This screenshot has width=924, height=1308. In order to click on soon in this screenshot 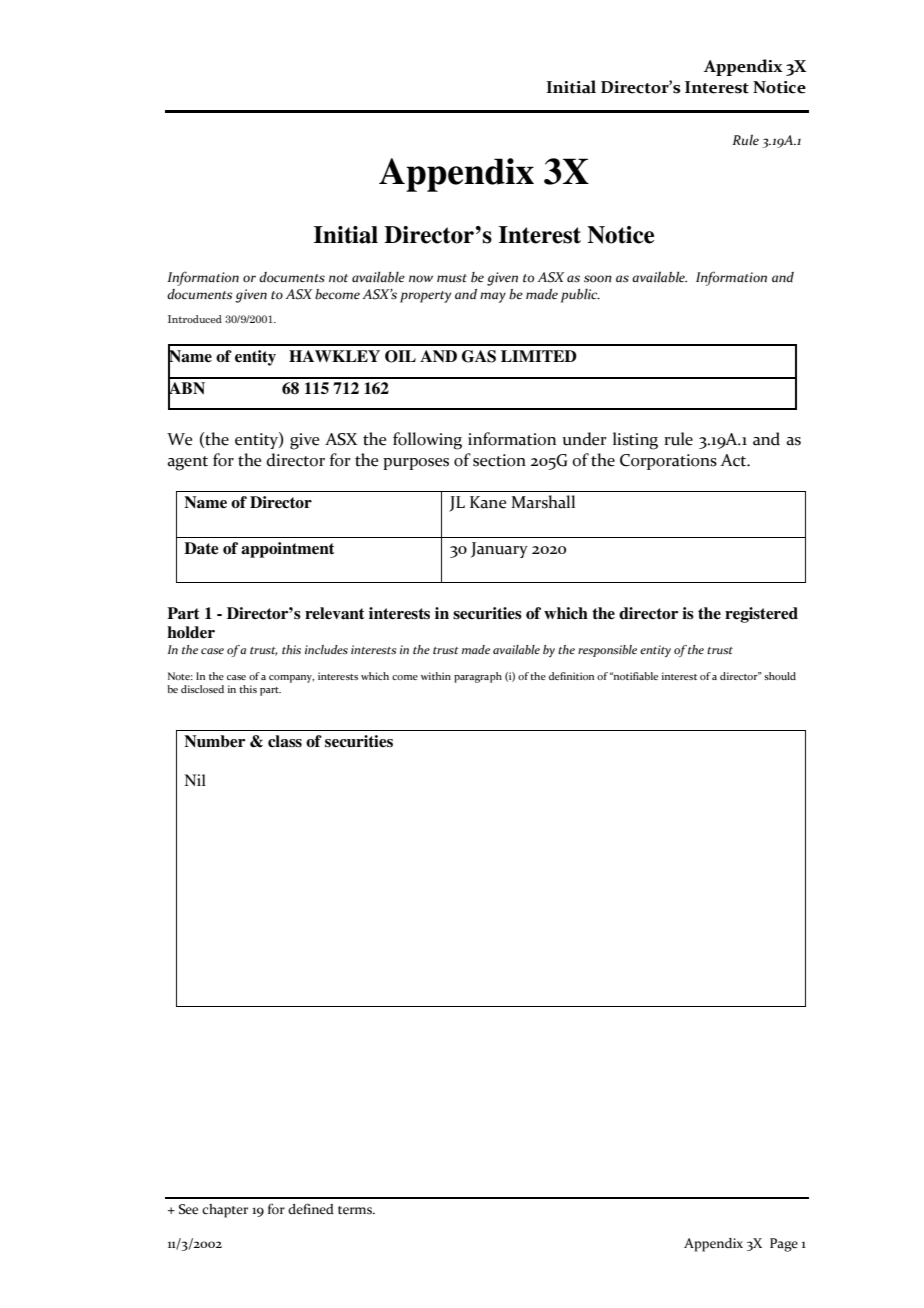, I will do `click(598, 279)`.
